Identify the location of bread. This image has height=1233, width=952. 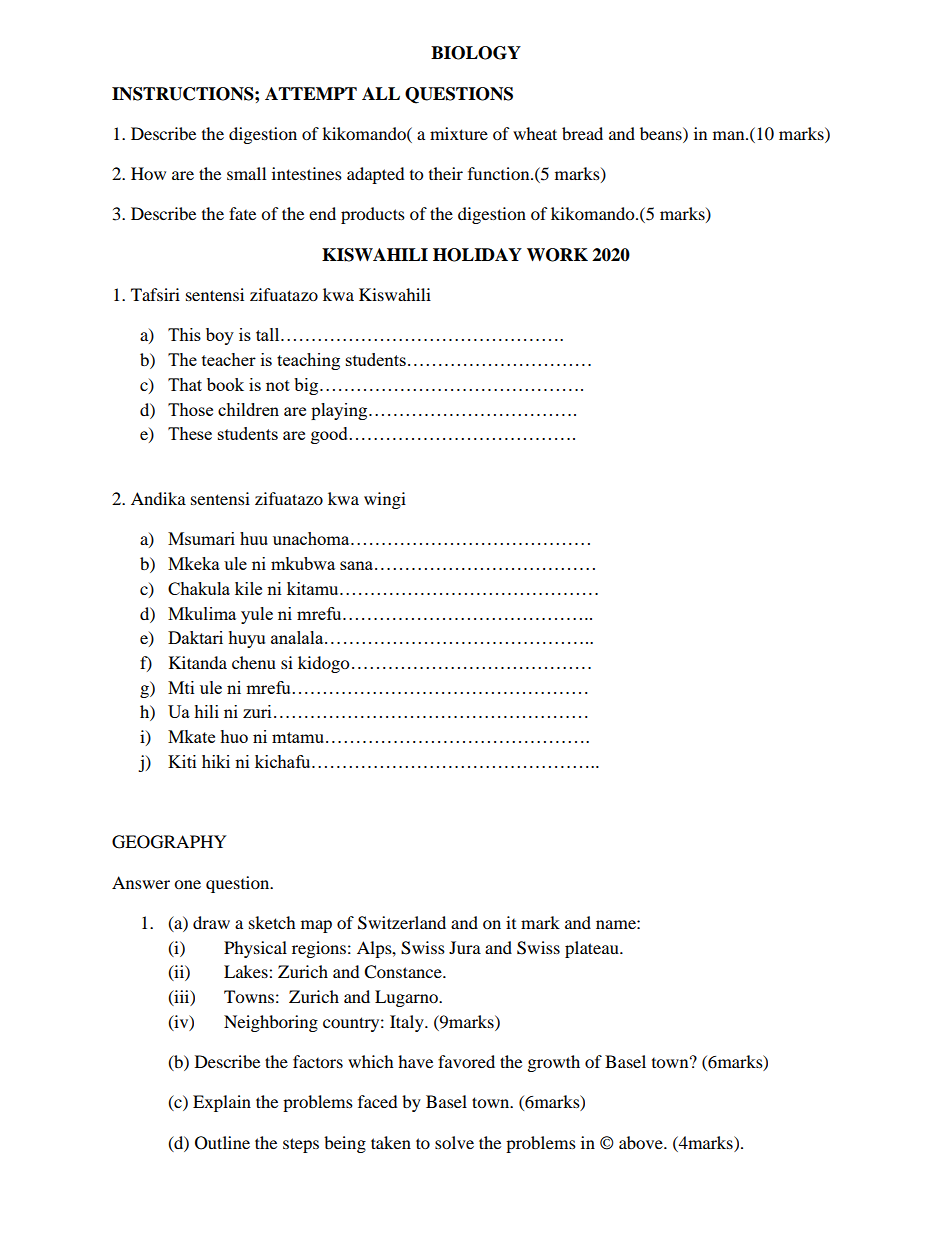
(582, 133).
